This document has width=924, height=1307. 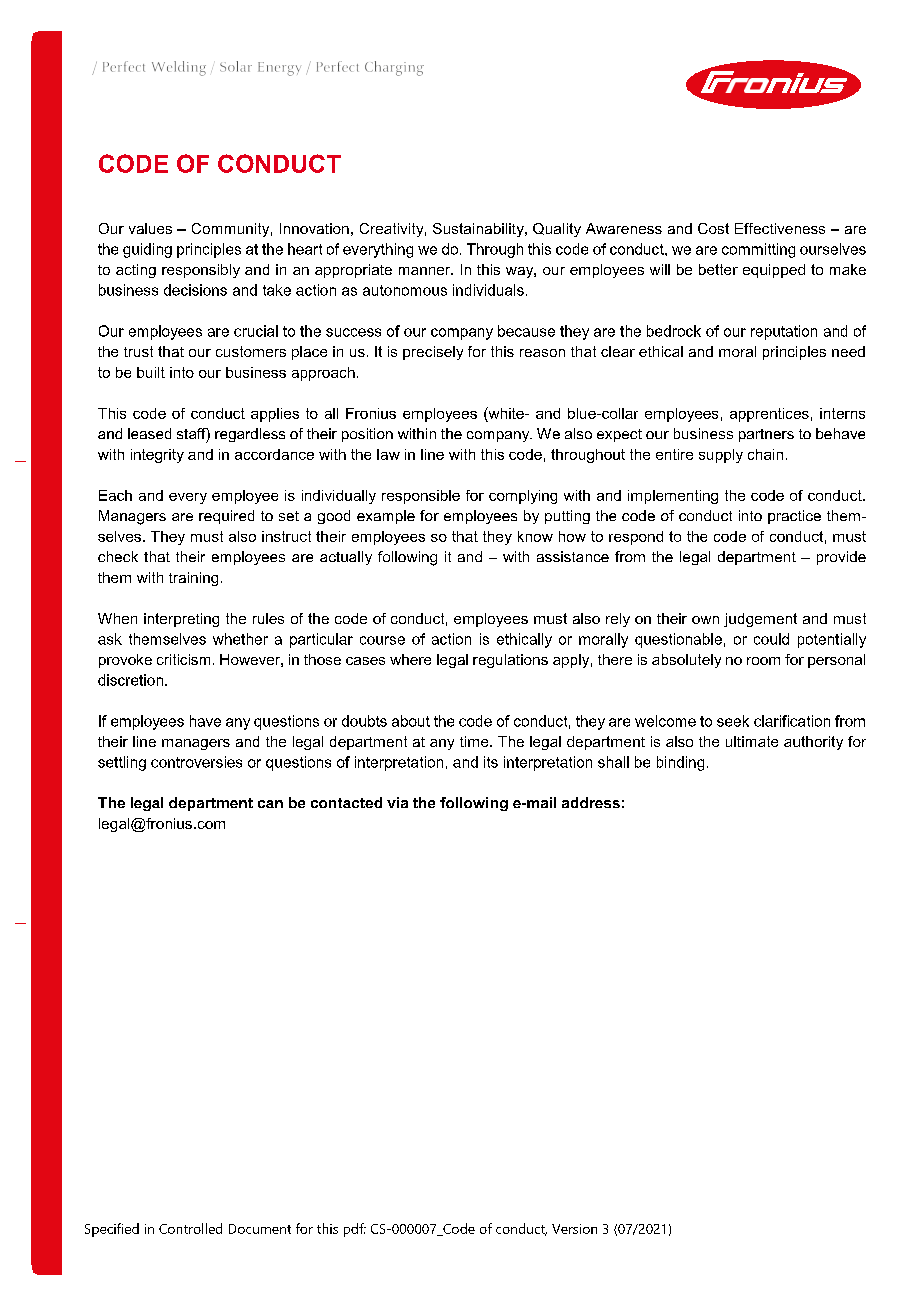 I want to click on ultimate, so click(x=752, y=741).
